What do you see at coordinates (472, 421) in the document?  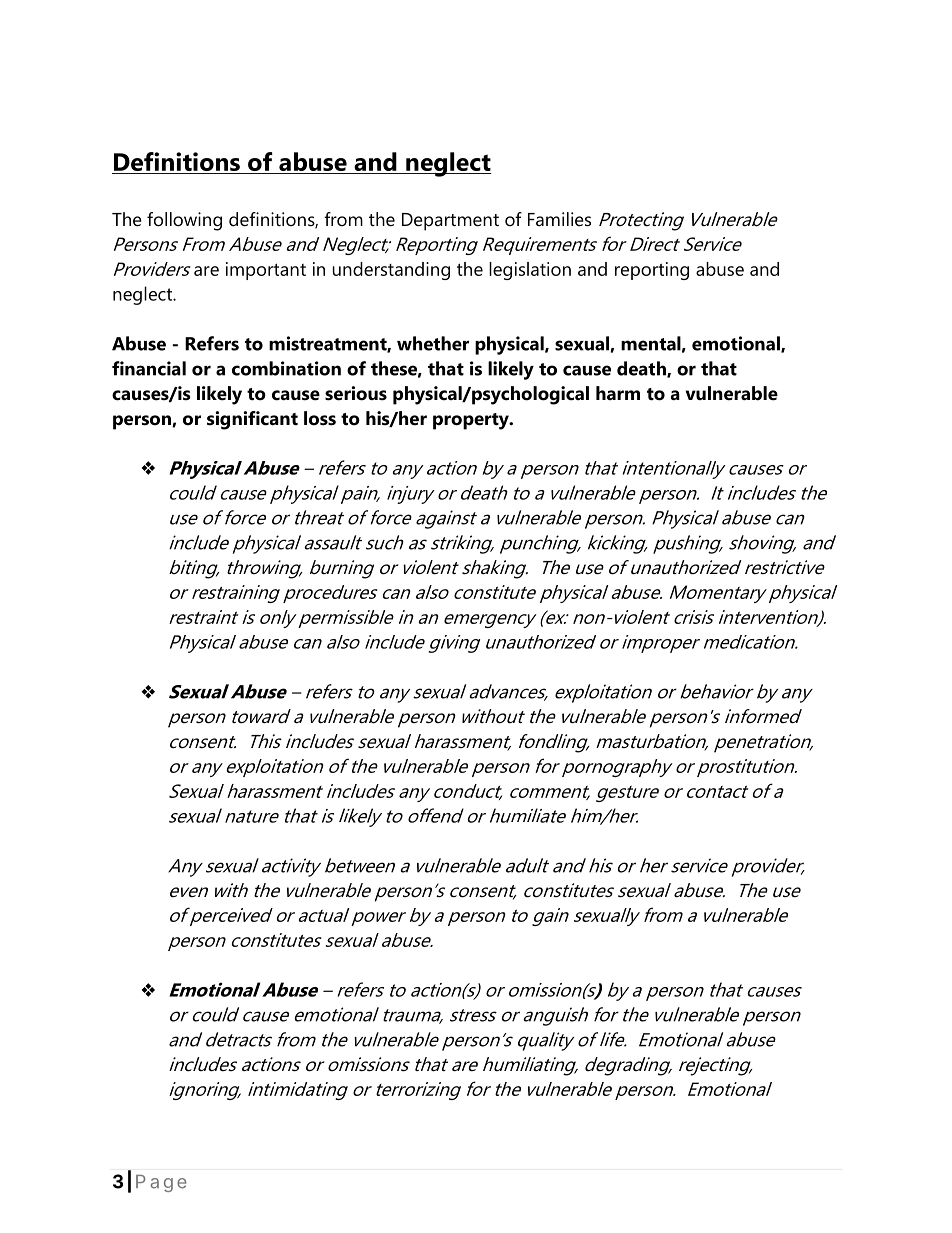 I see `property` at bounding box center [472, 421].
